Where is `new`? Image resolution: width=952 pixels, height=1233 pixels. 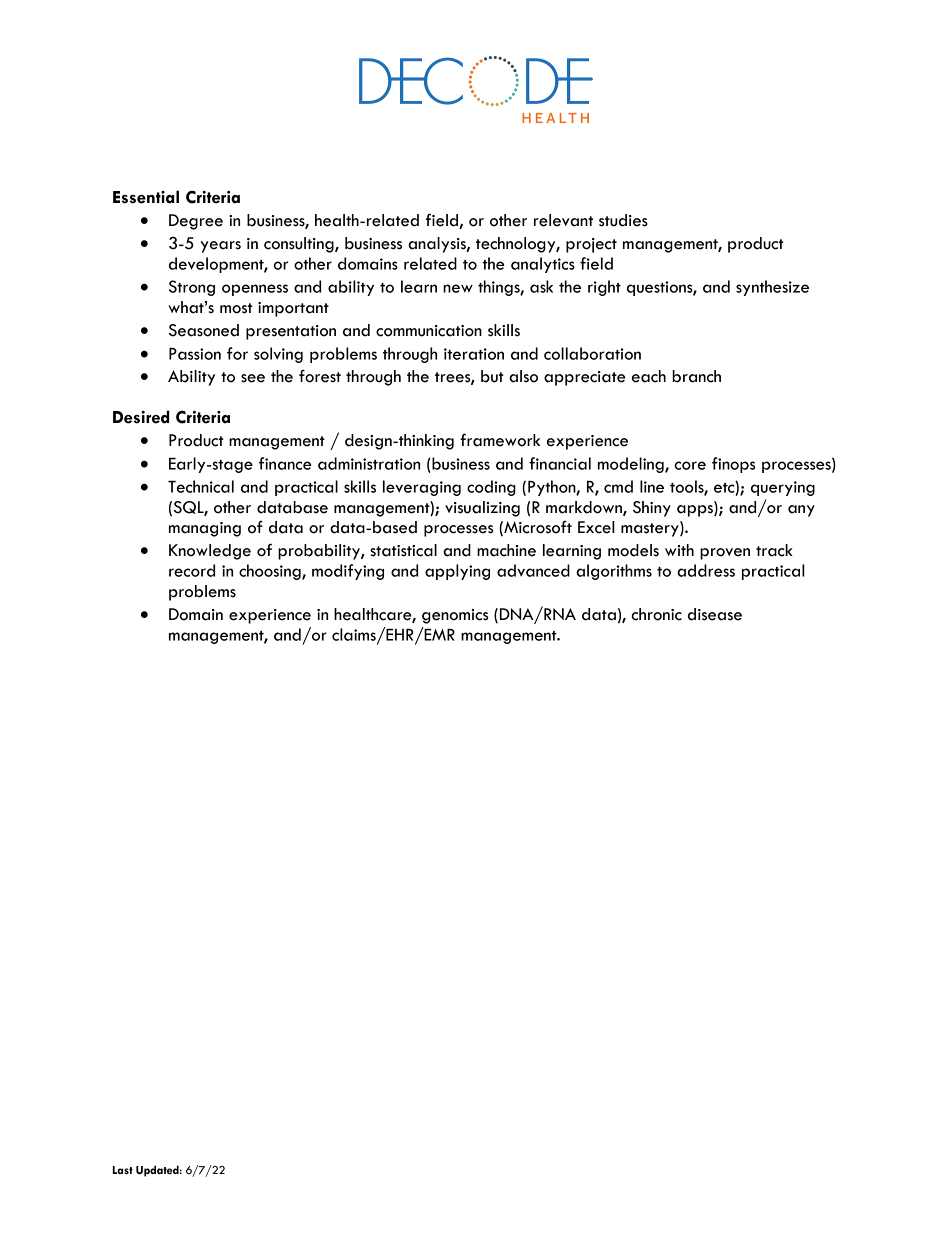
new is located at coordinates (458, 288).
